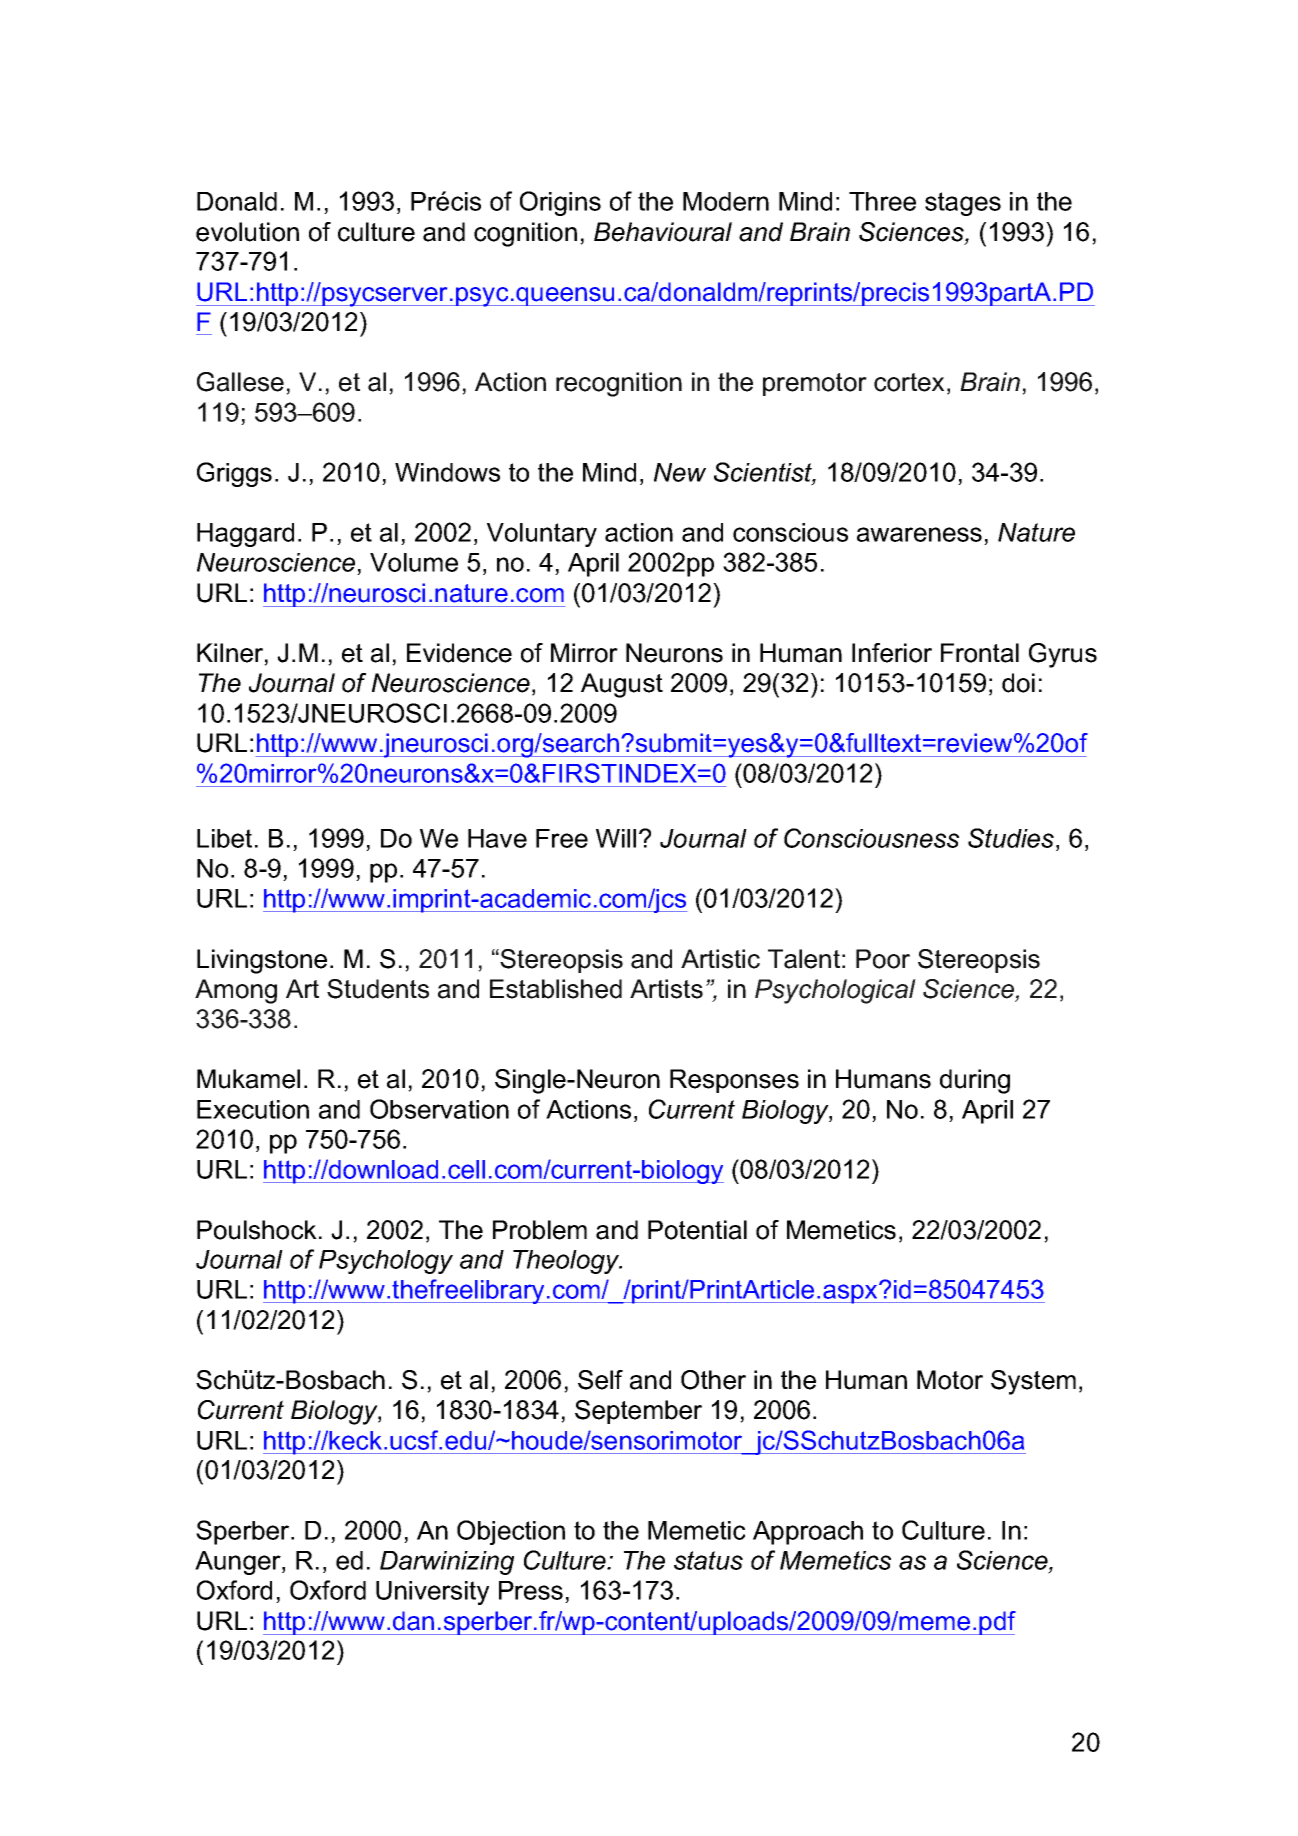  What do you see at coordinates (432, 1593) in the screenshot?
I see `University` at bounding box center [432, 1593].
